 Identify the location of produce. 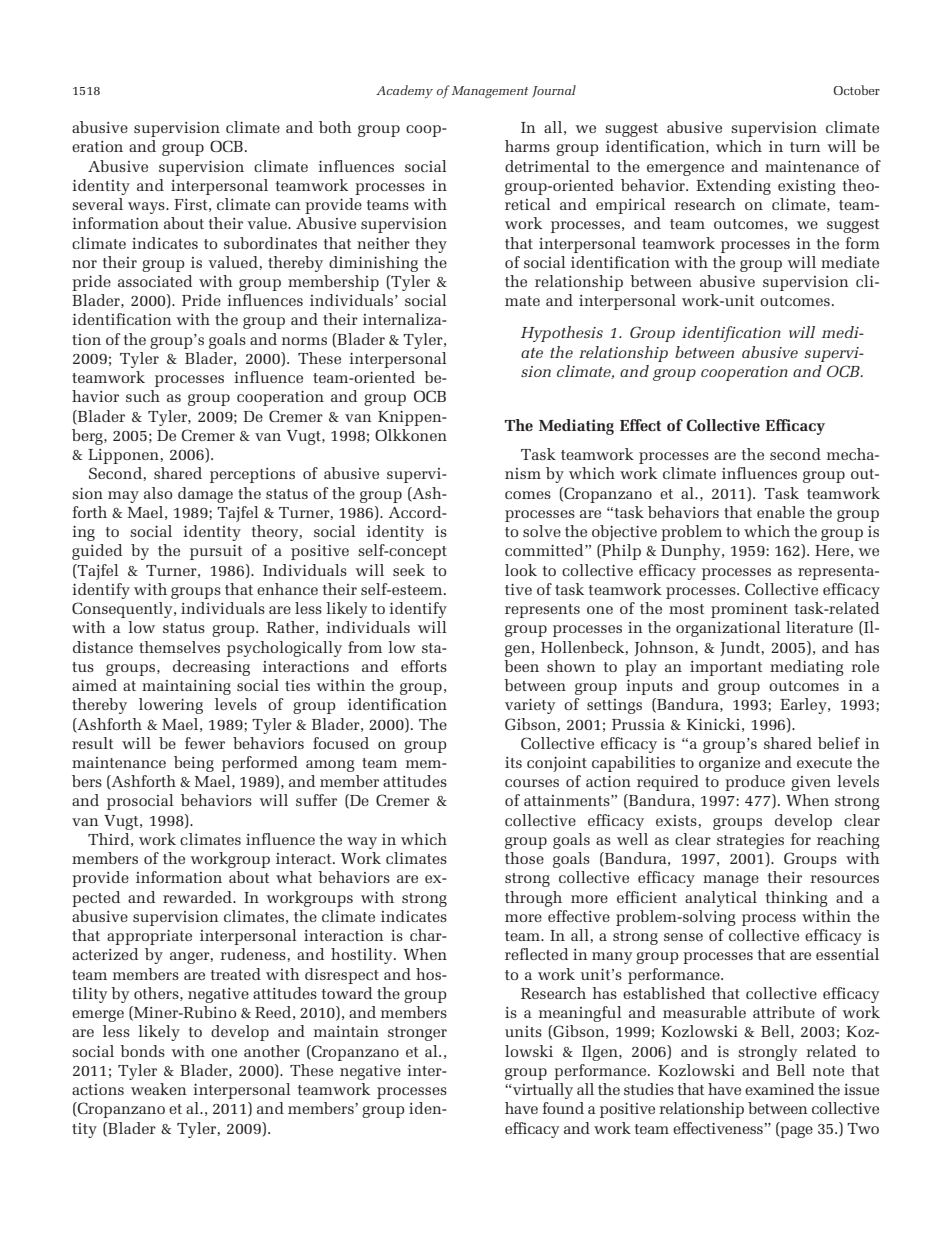
(755, 783).
